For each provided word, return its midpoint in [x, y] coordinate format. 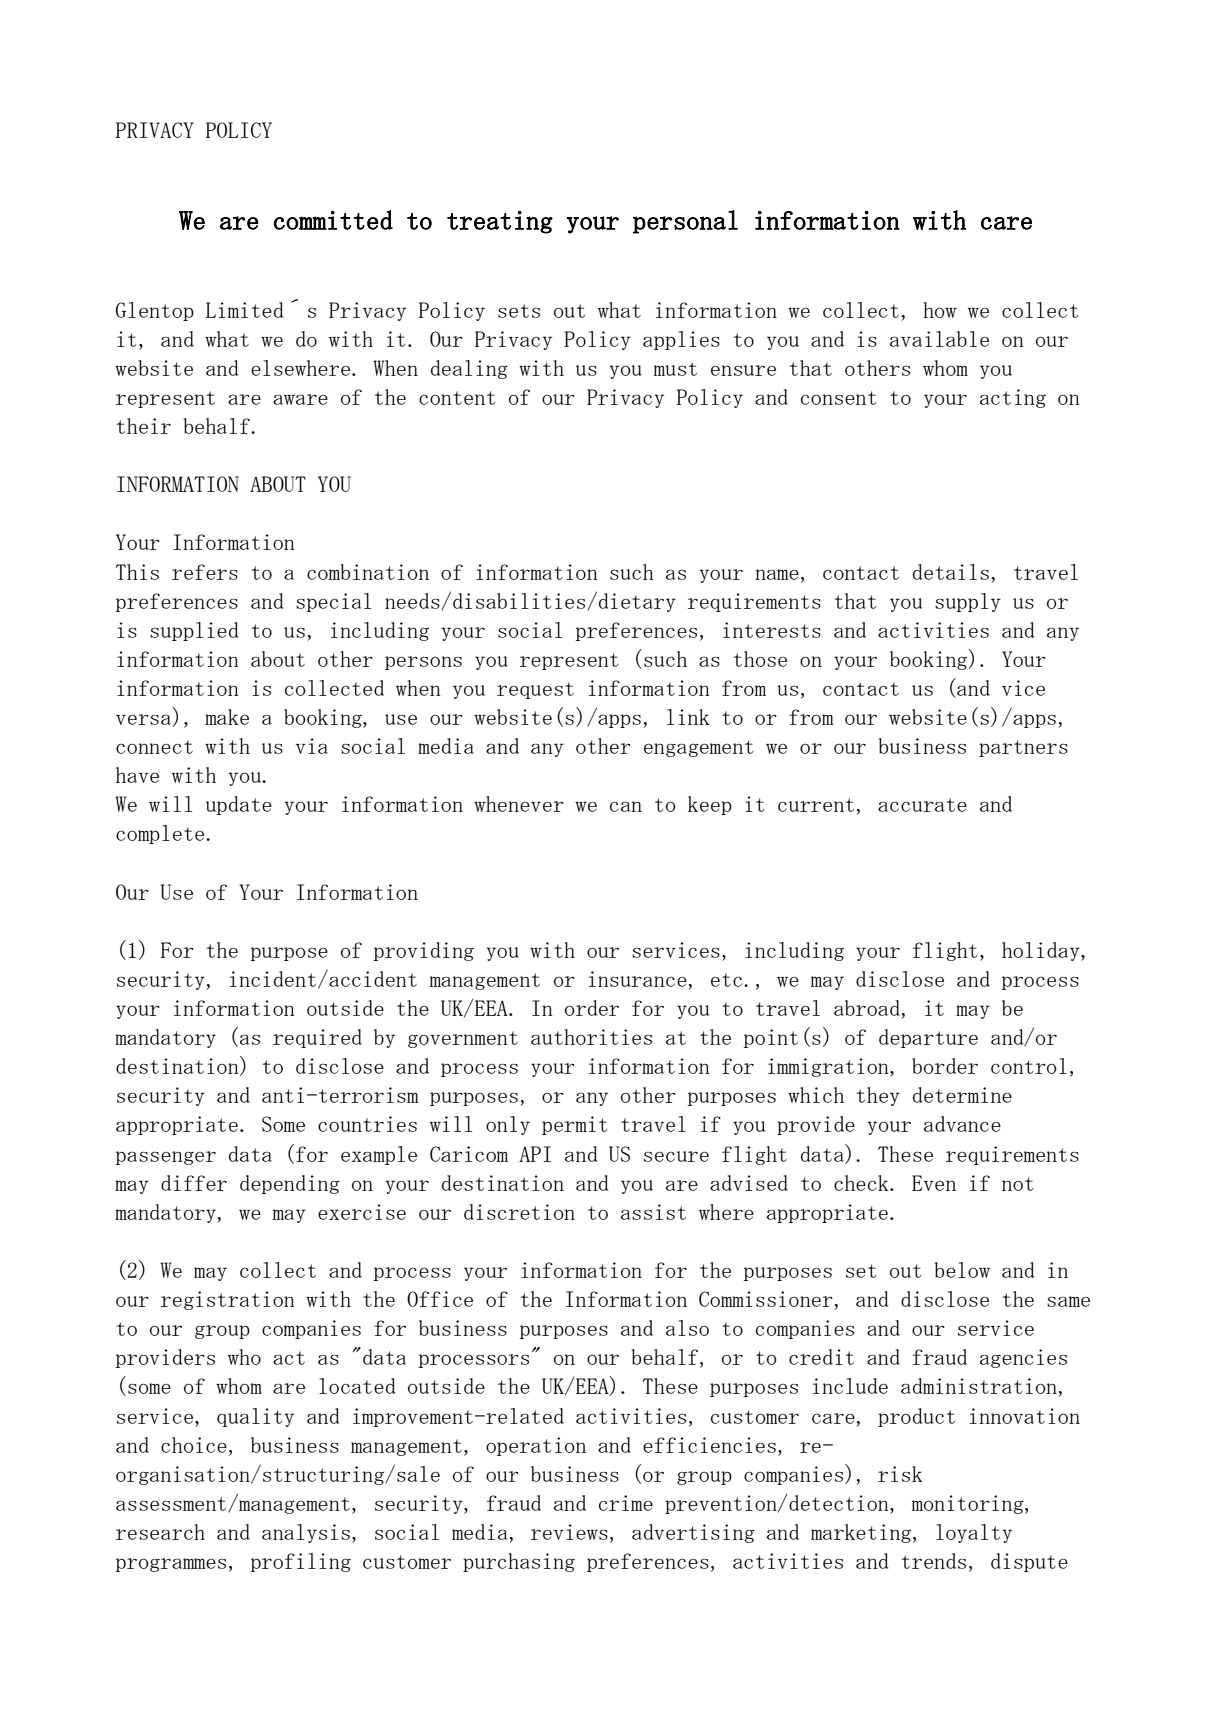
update [239, 805]
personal [685, 222]
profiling [301, 1562]
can [626, 806]
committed [333, 220]
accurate [922, 805]
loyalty [974, 1533]
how [940, 310]
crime [626, 1503]
